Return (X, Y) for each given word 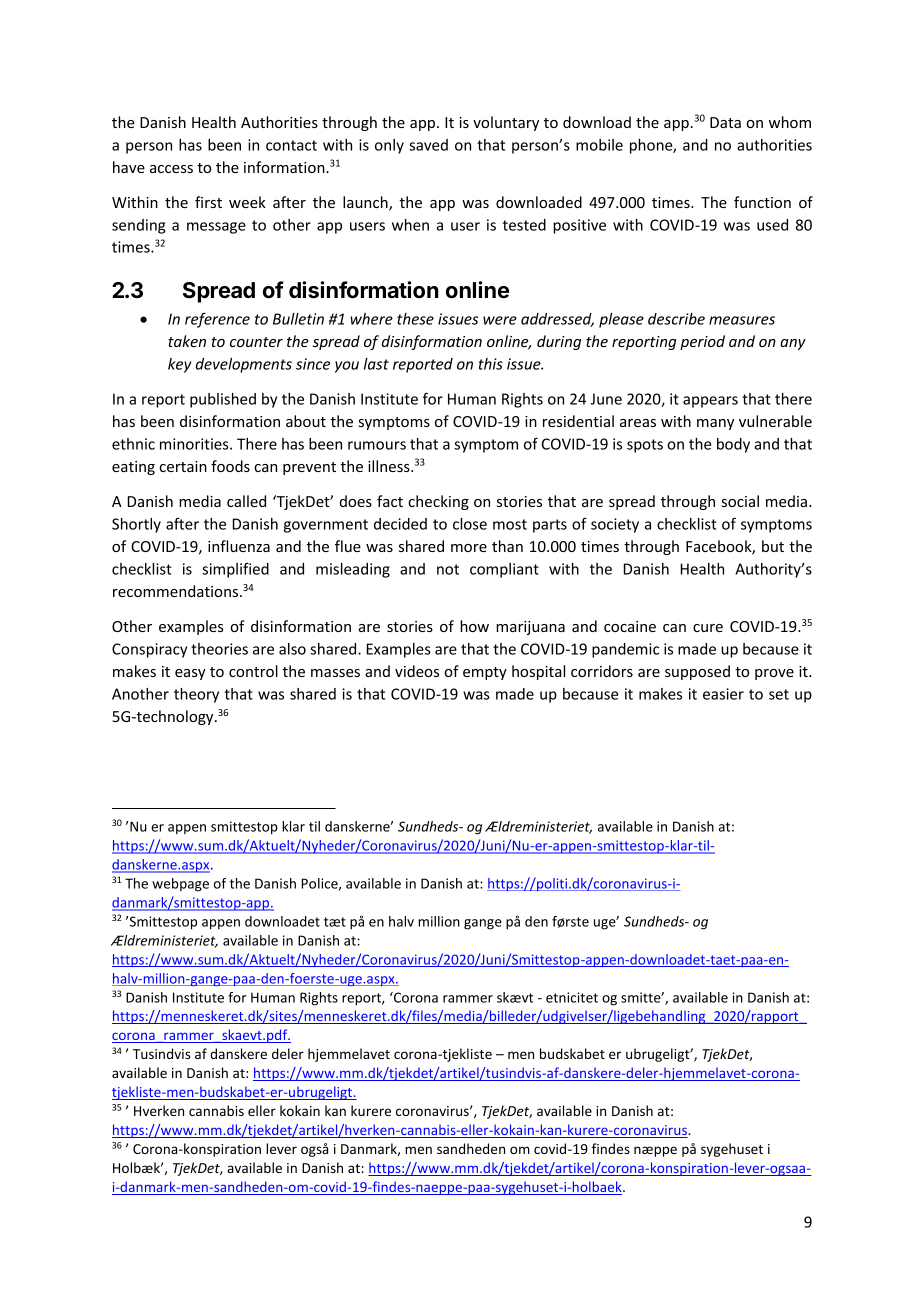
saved (428, 145)
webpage (180, 885)
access (171, 169)
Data (725, 122)
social (740, 501)
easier (723, 694)
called (246, 501)
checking (438, 502)
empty (485, 673)
